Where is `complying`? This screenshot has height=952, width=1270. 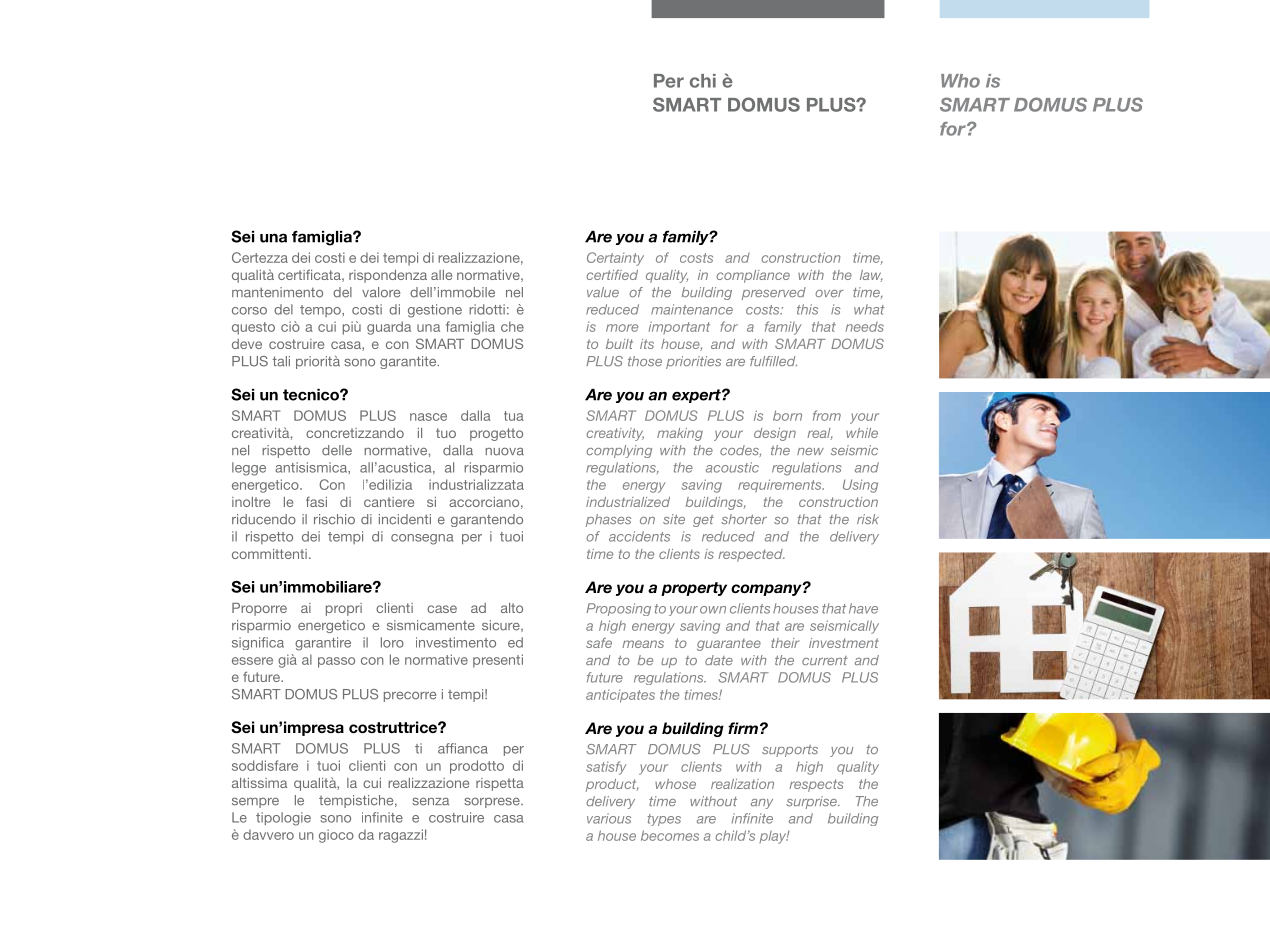
complying is located at coordinates (619, 451).
